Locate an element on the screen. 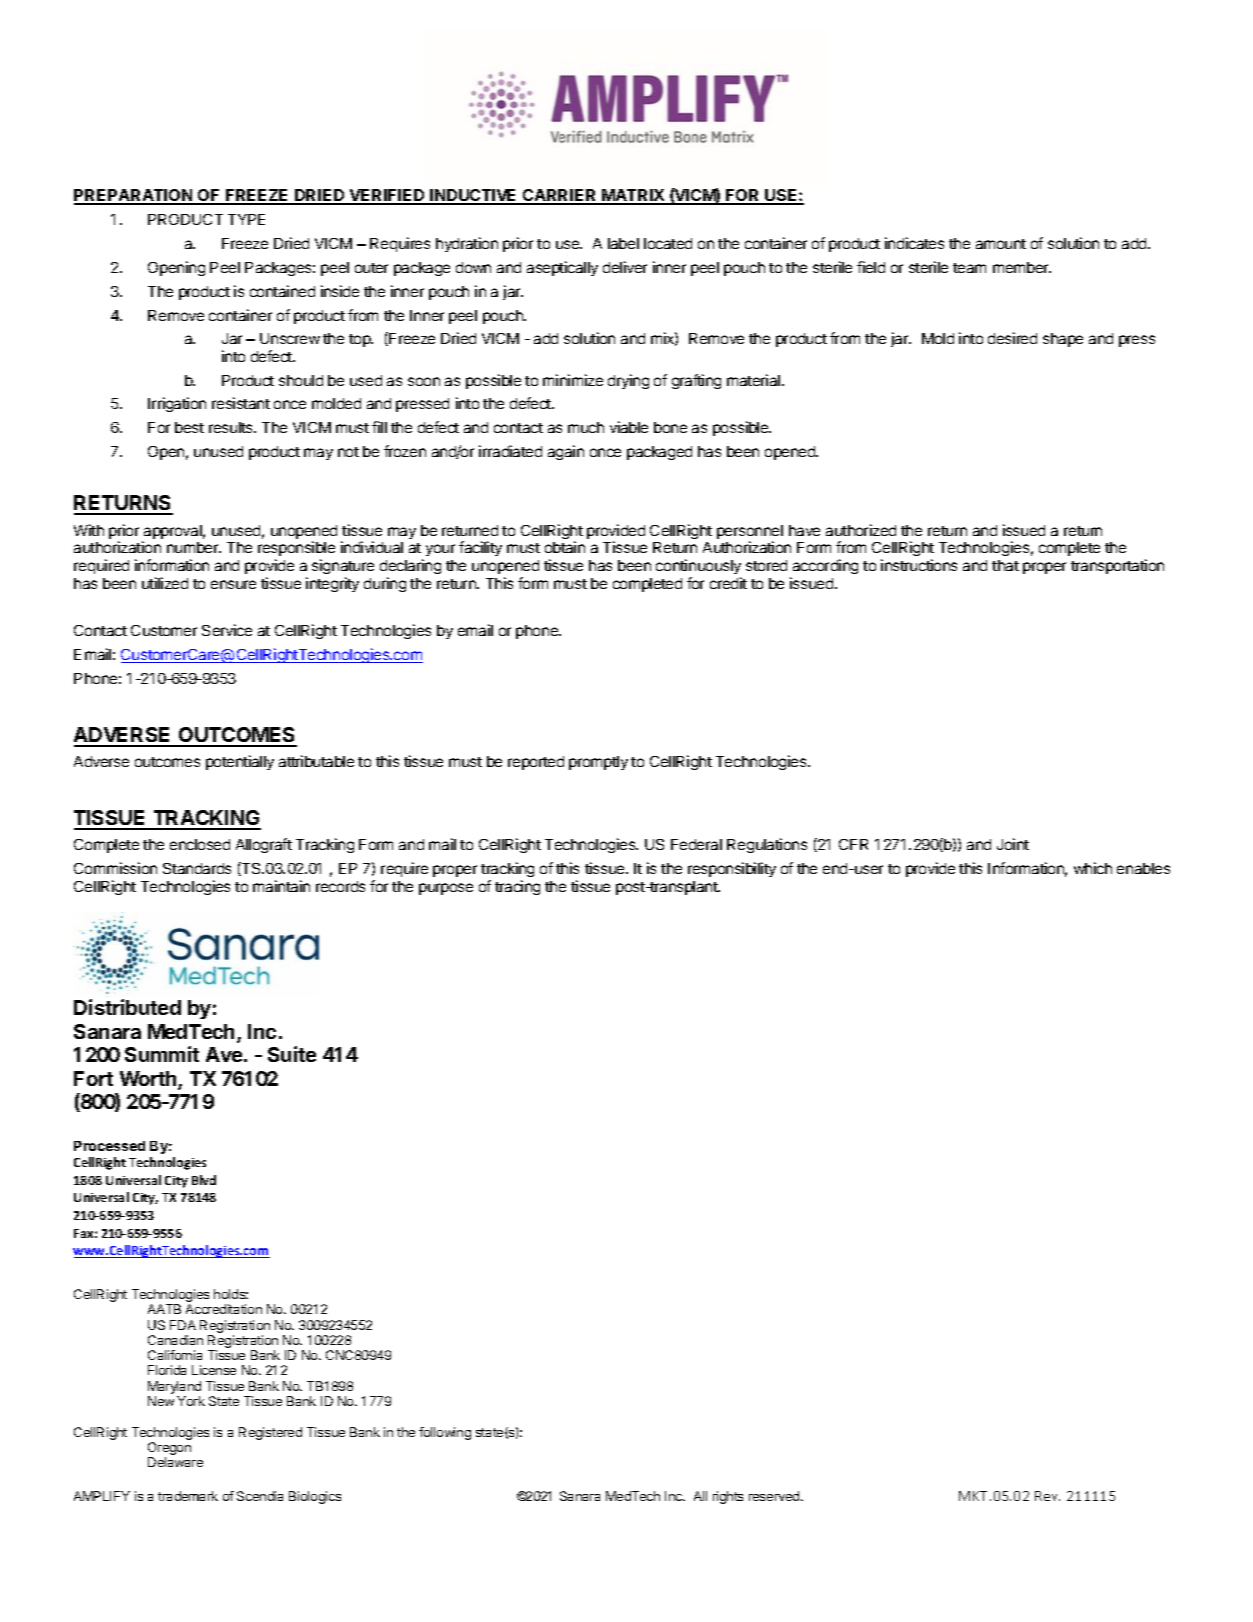 Image resolution: width=1253 pixels, height=1622 pixels. which is located at coordinates (1093, 868).
